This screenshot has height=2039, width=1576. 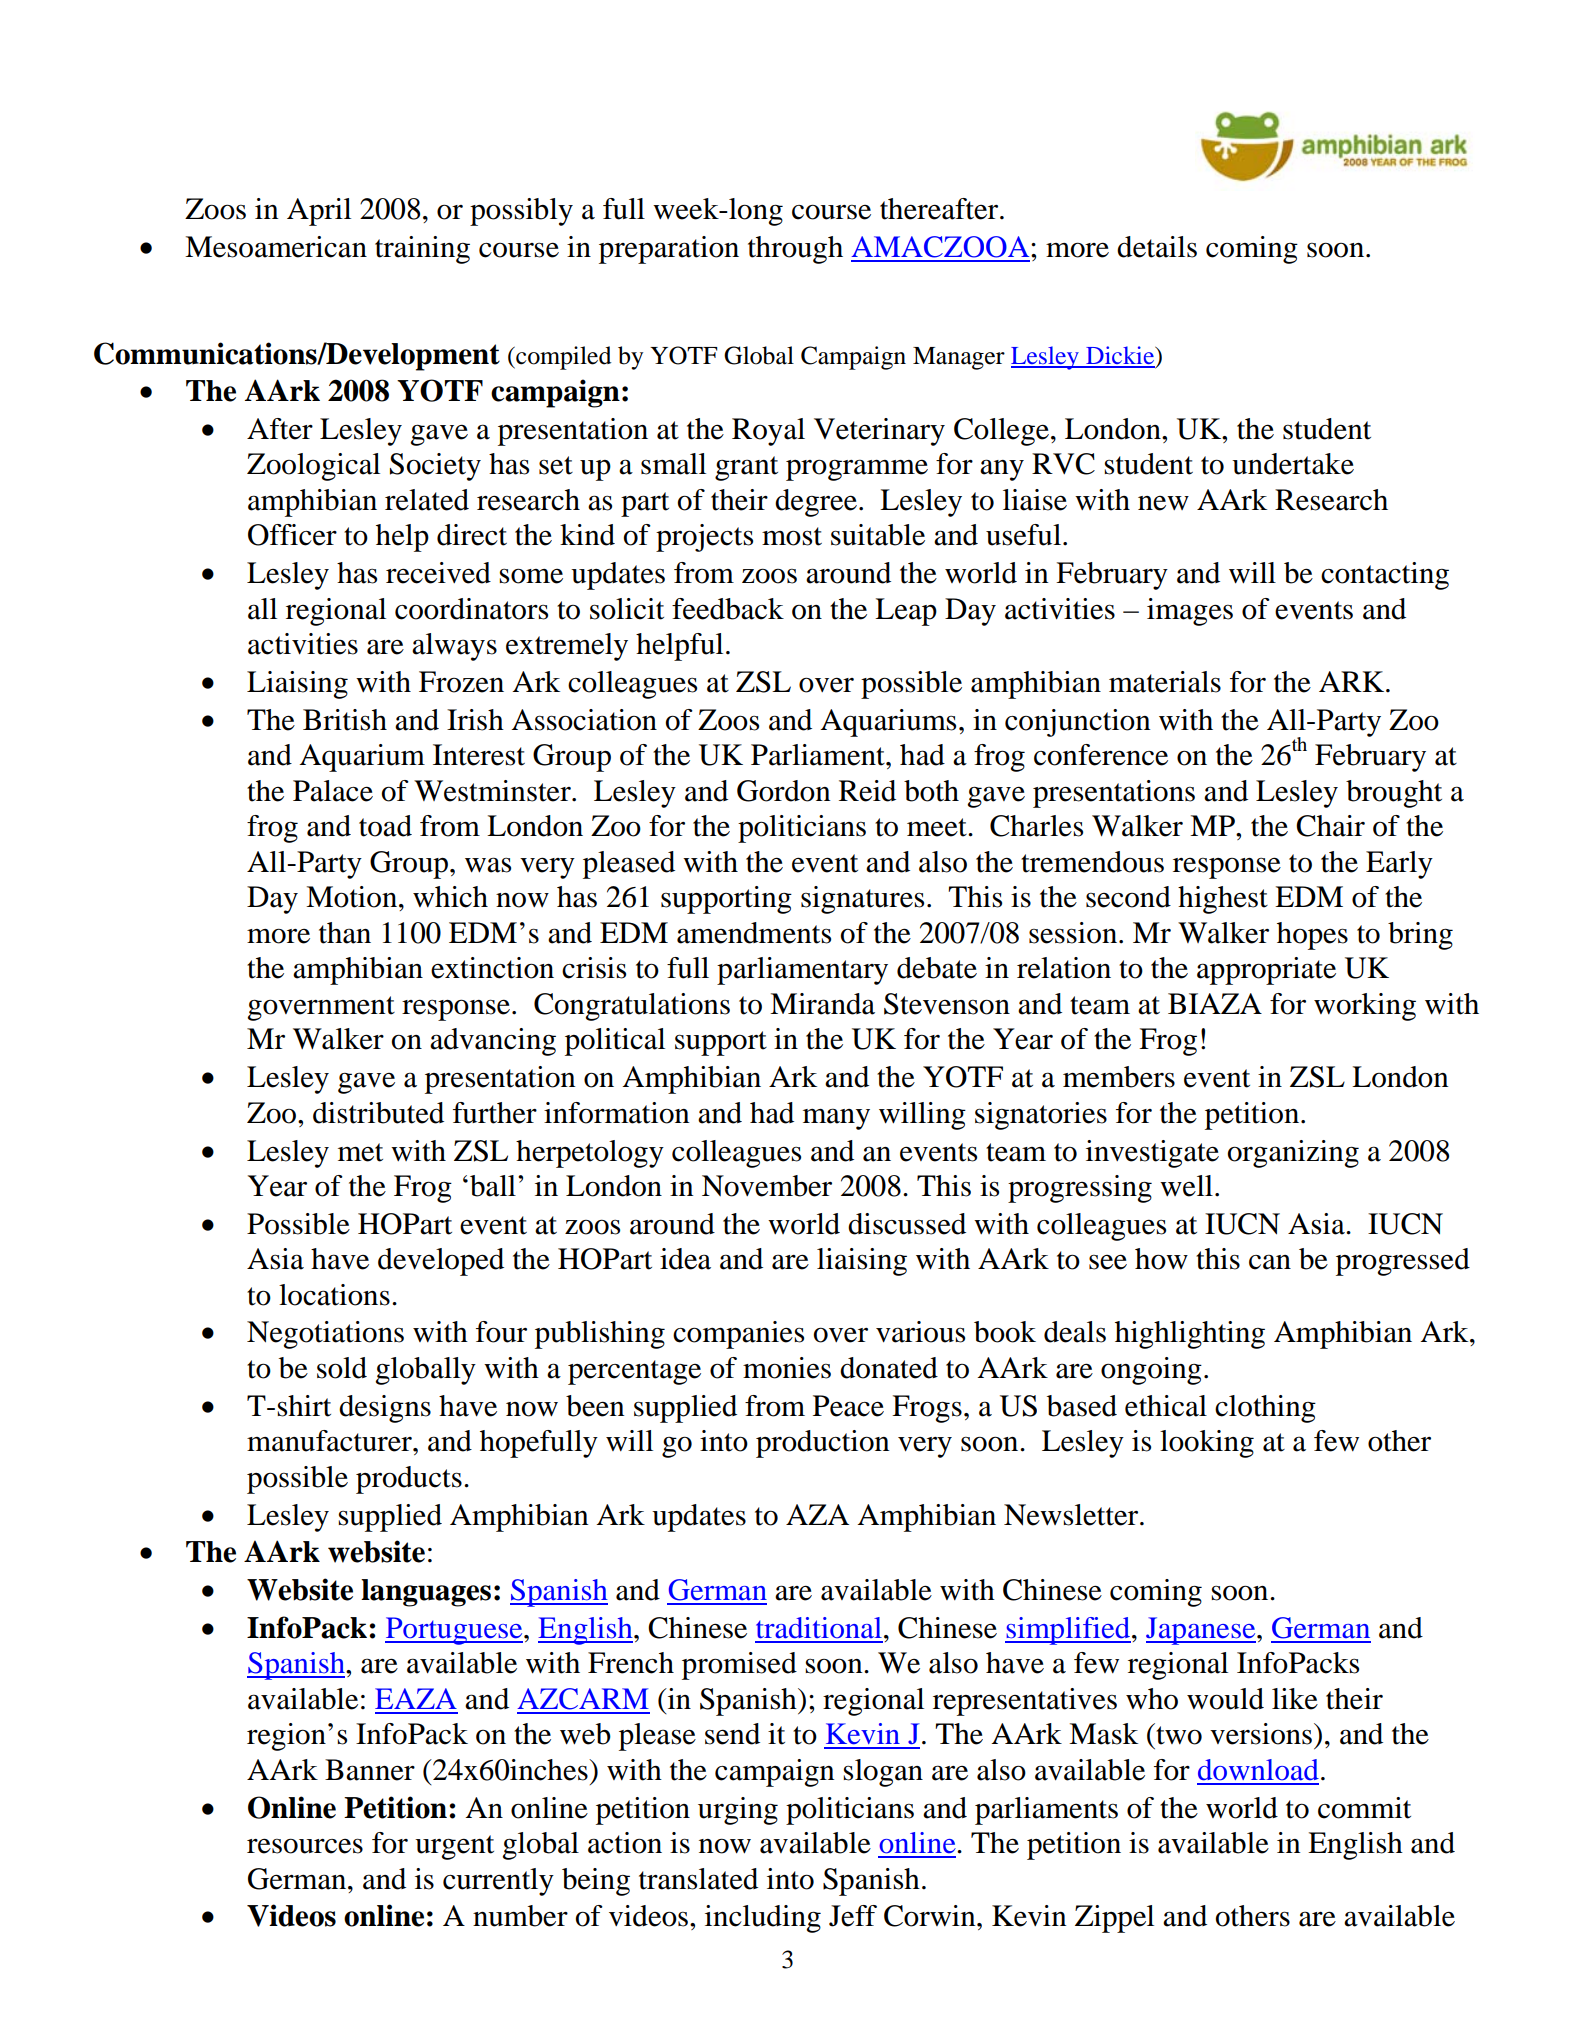 What do you see at coordinates (889, 1368) in the screenshot?
I see `donated` at bounding box center [889, 1368].
